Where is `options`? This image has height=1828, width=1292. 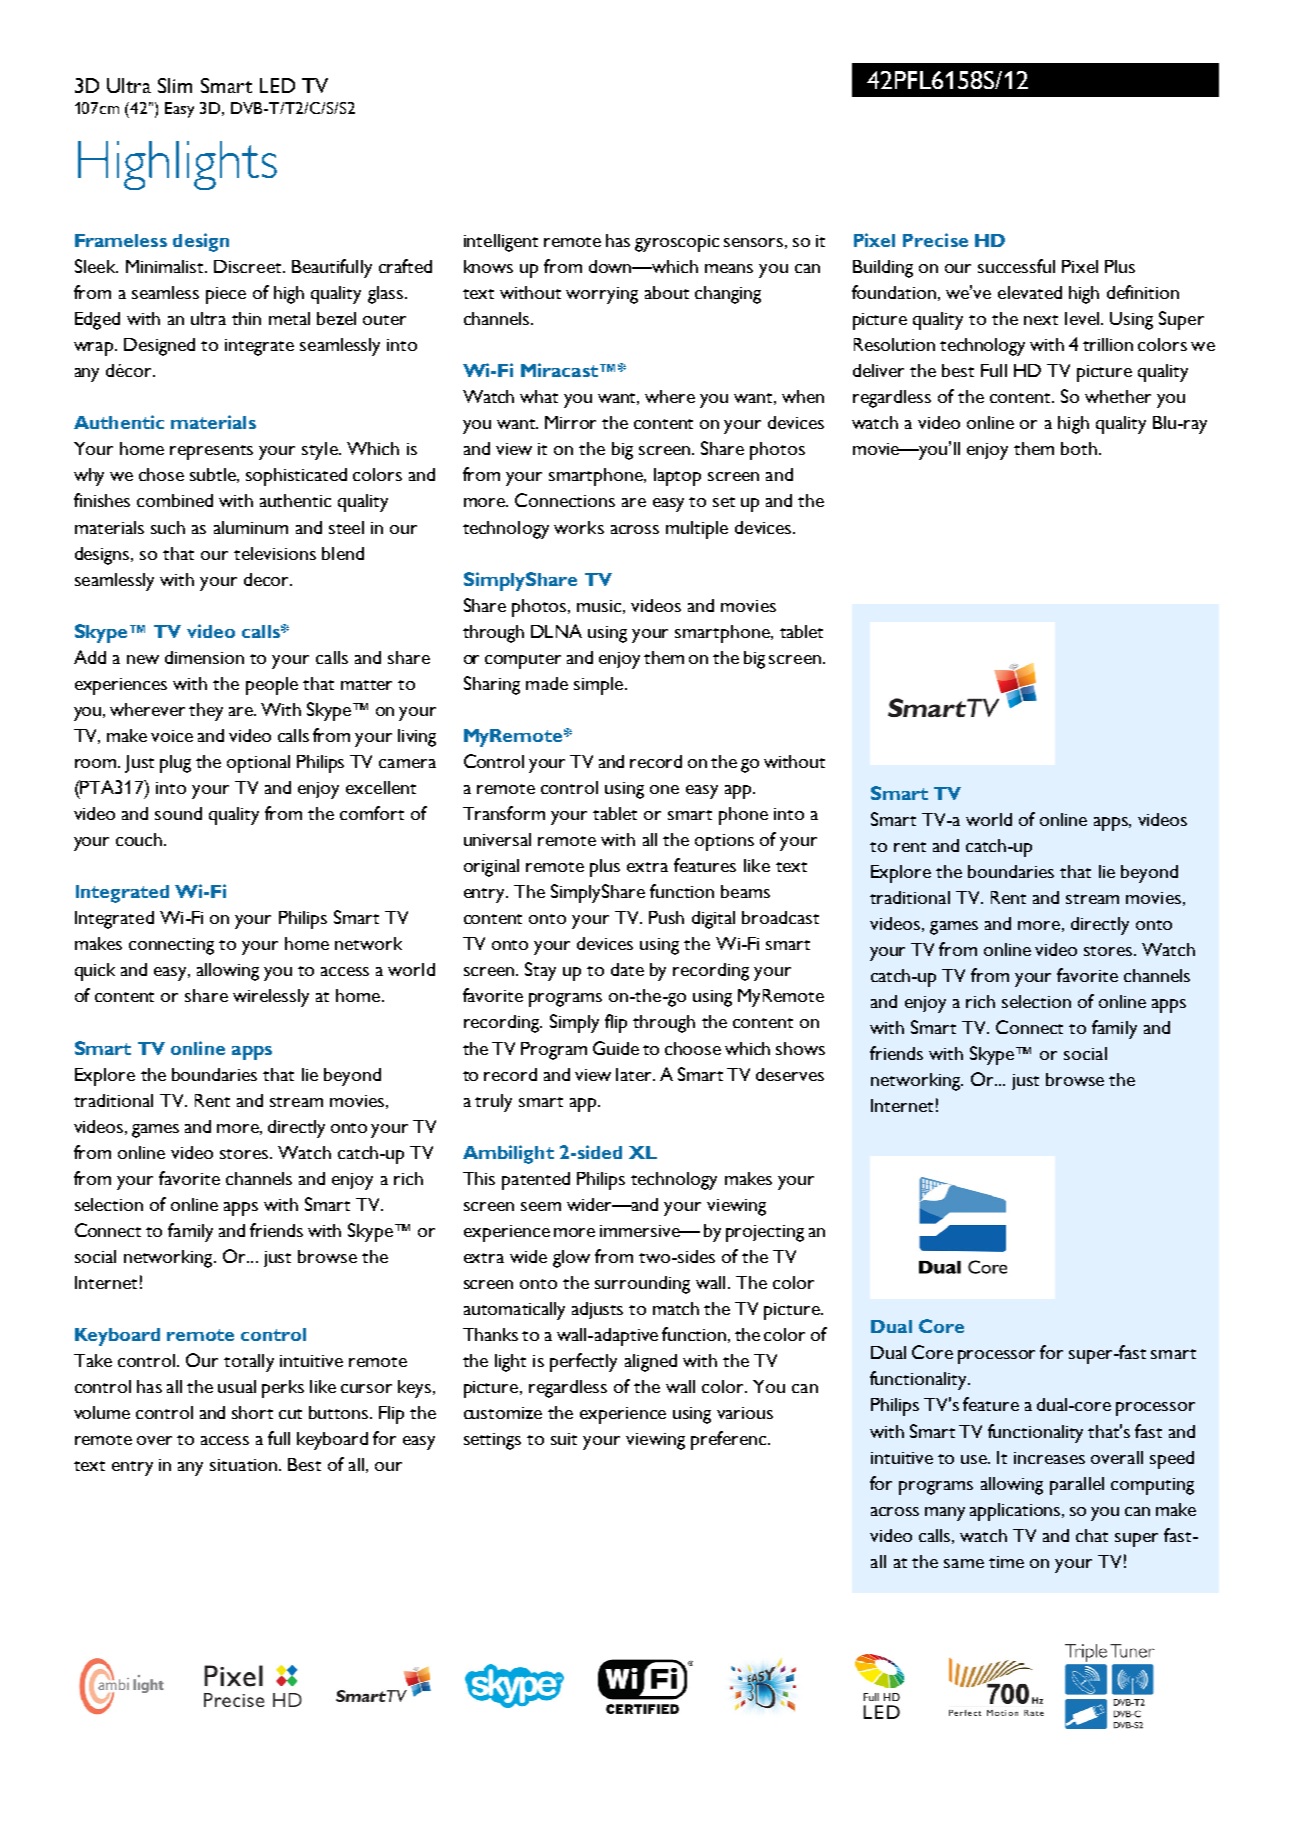 options is located at coordinates (724, 842).
